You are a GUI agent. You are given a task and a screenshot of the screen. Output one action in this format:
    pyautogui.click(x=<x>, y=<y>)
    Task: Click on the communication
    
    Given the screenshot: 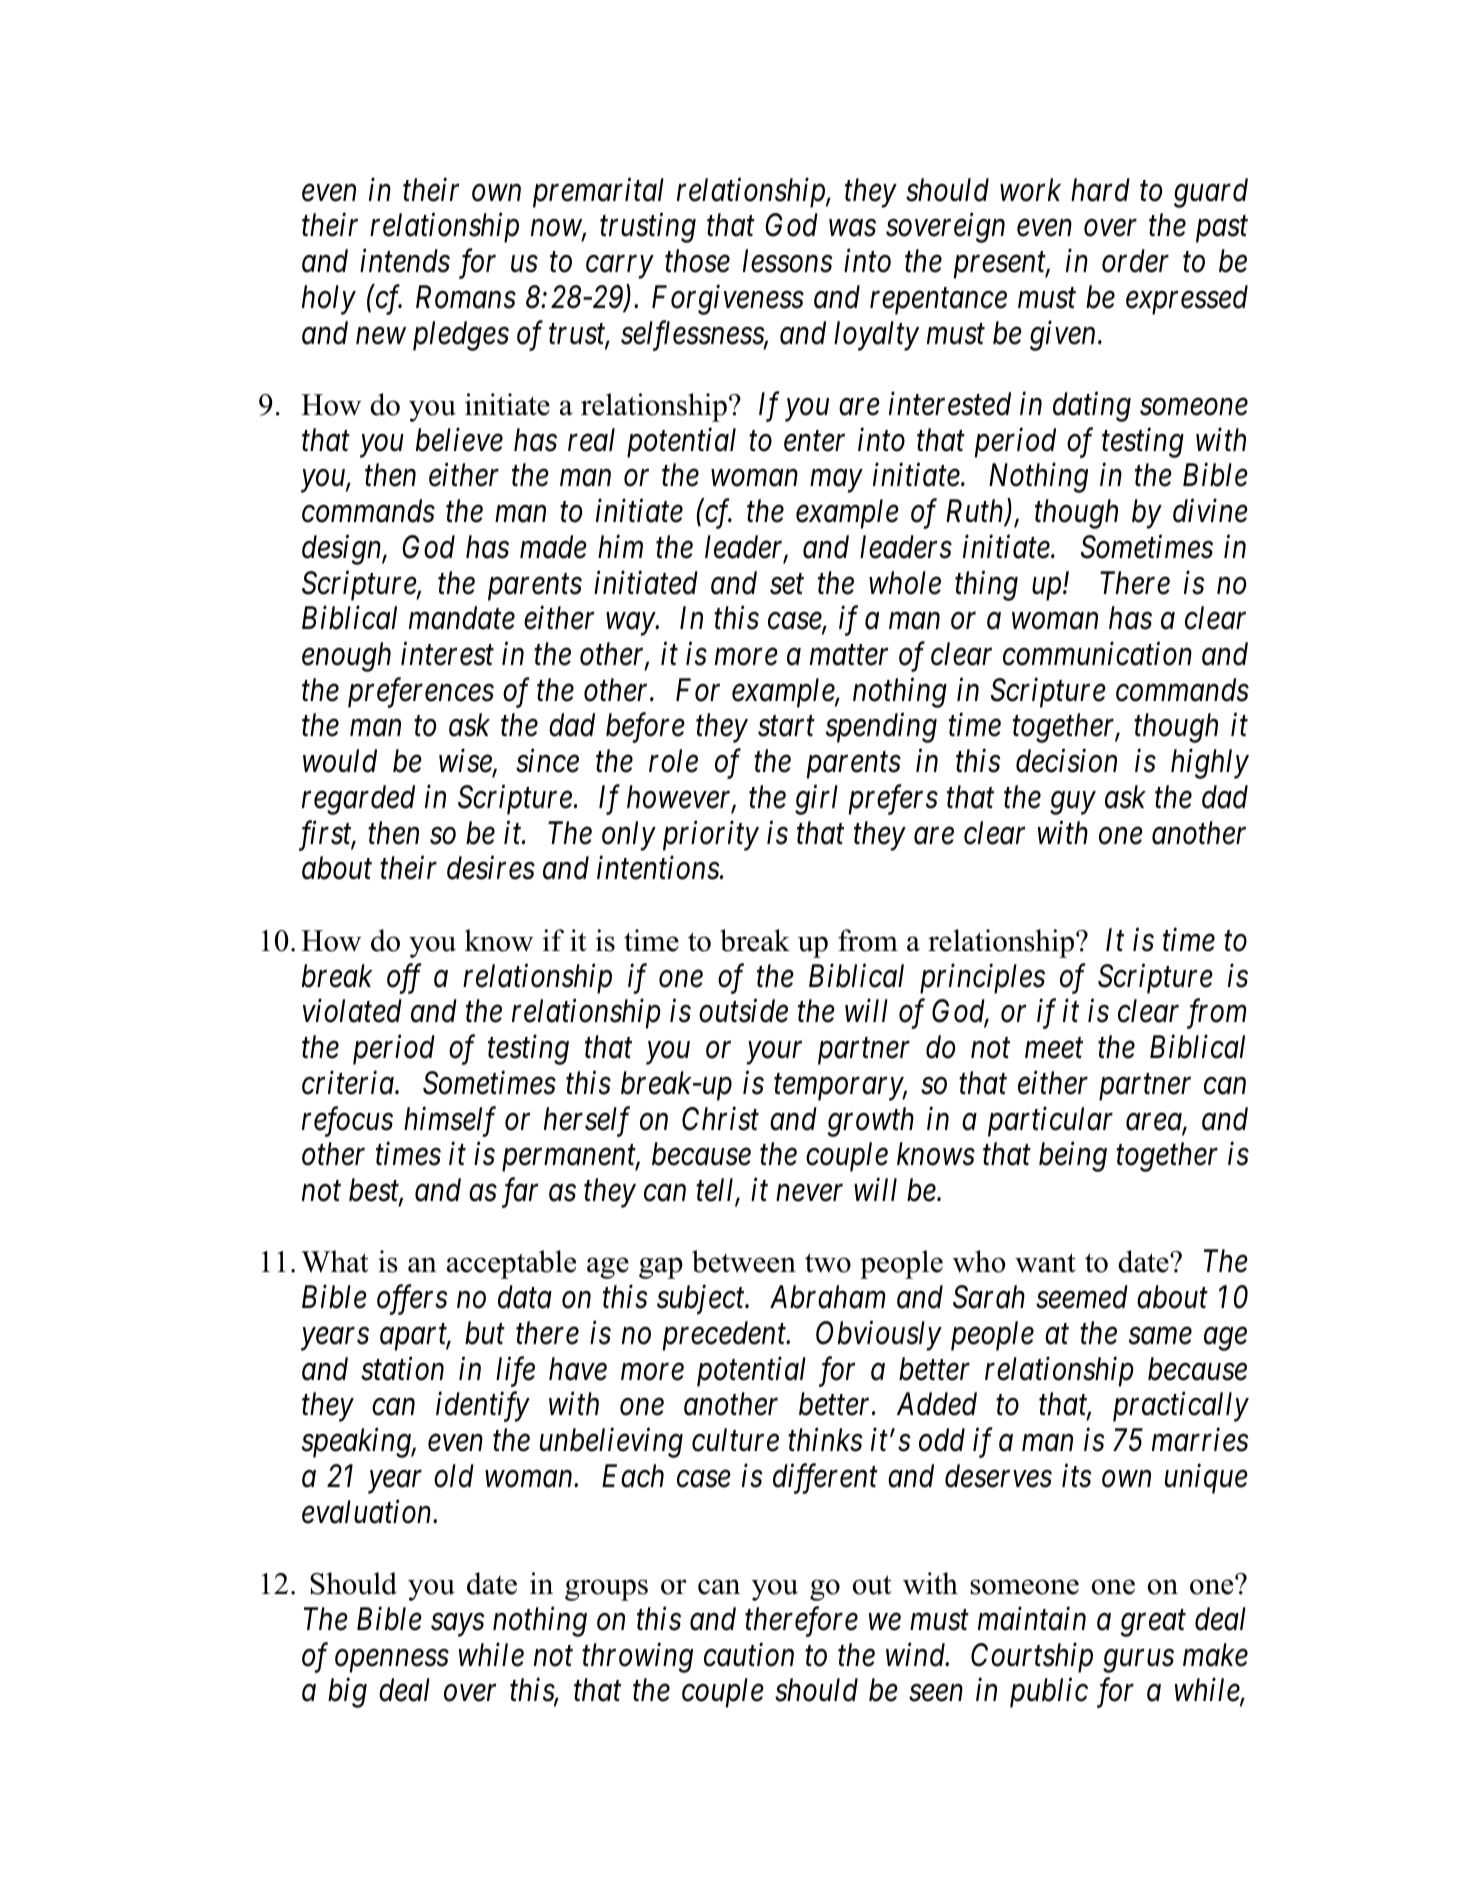 What is the action you would take?
    pyautogui.click(x=1097, y=654)
